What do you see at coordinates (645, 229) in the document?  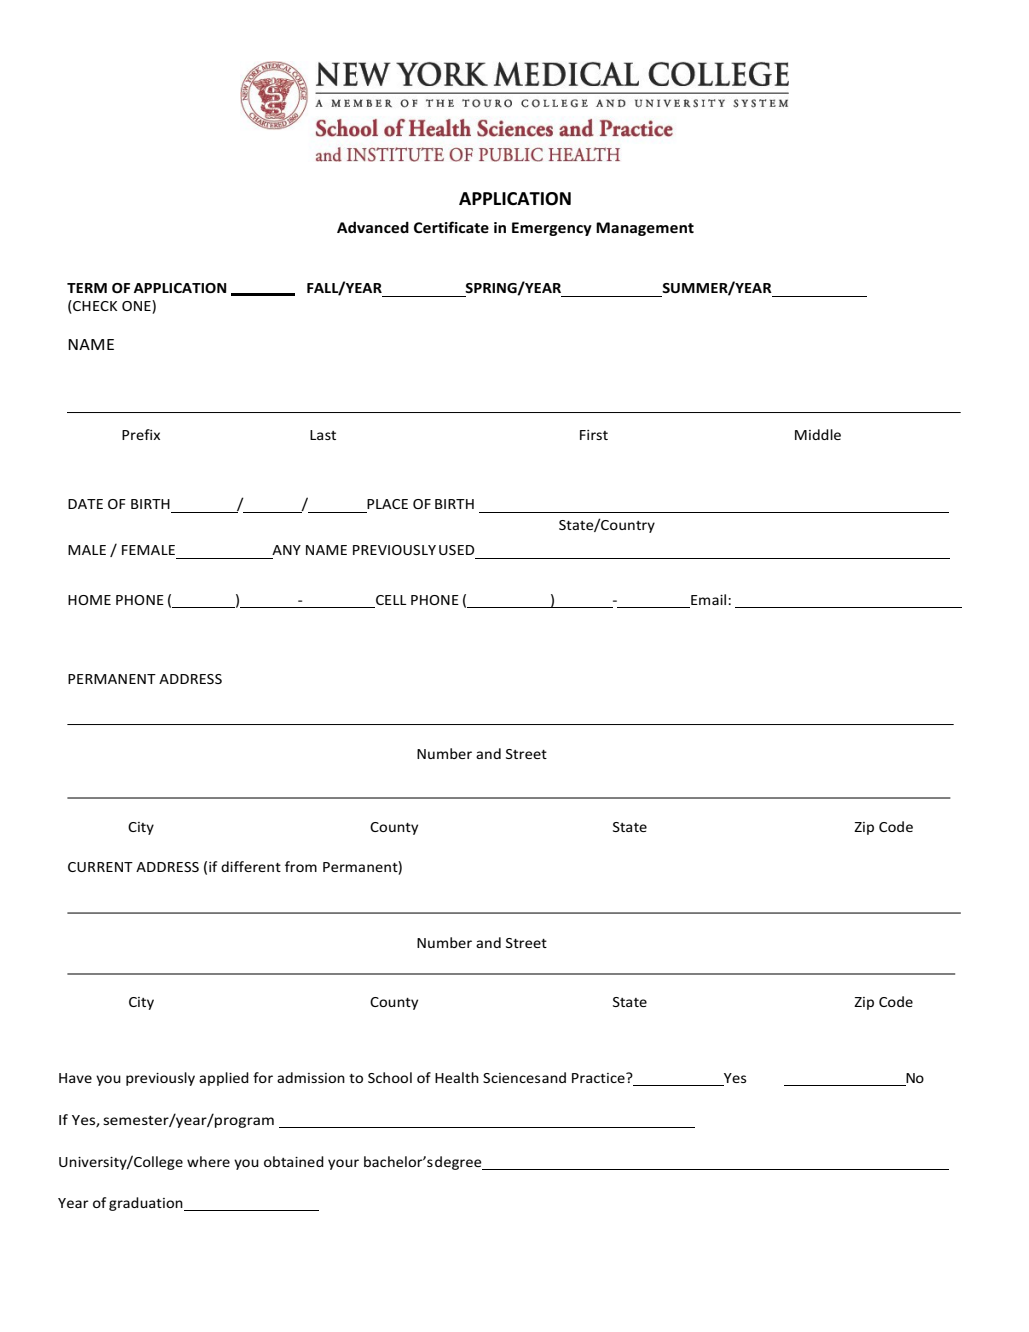 I see `Management` at bounding box center [645, 229].
